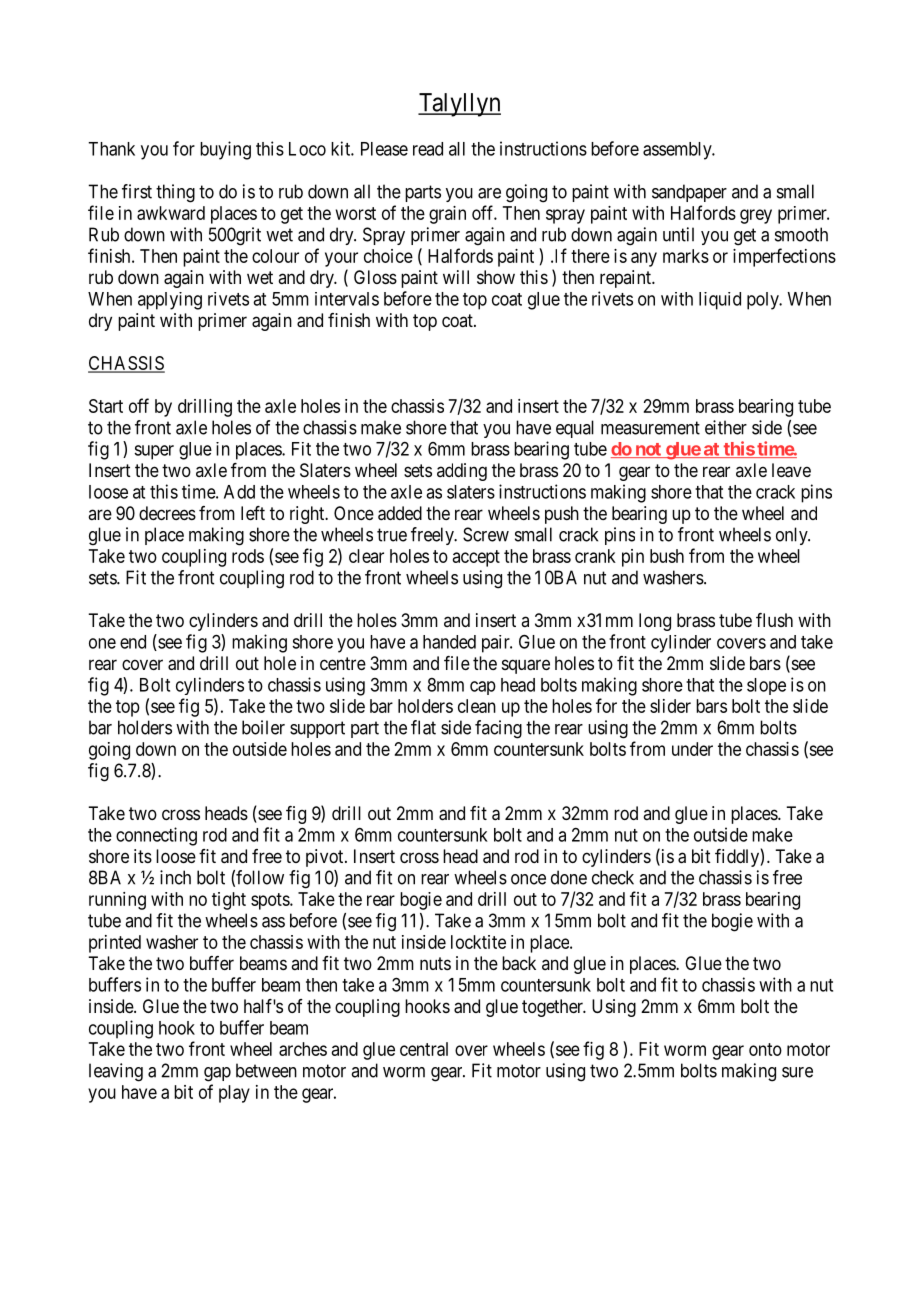  I want to click on gap, so click(217, 1074).
